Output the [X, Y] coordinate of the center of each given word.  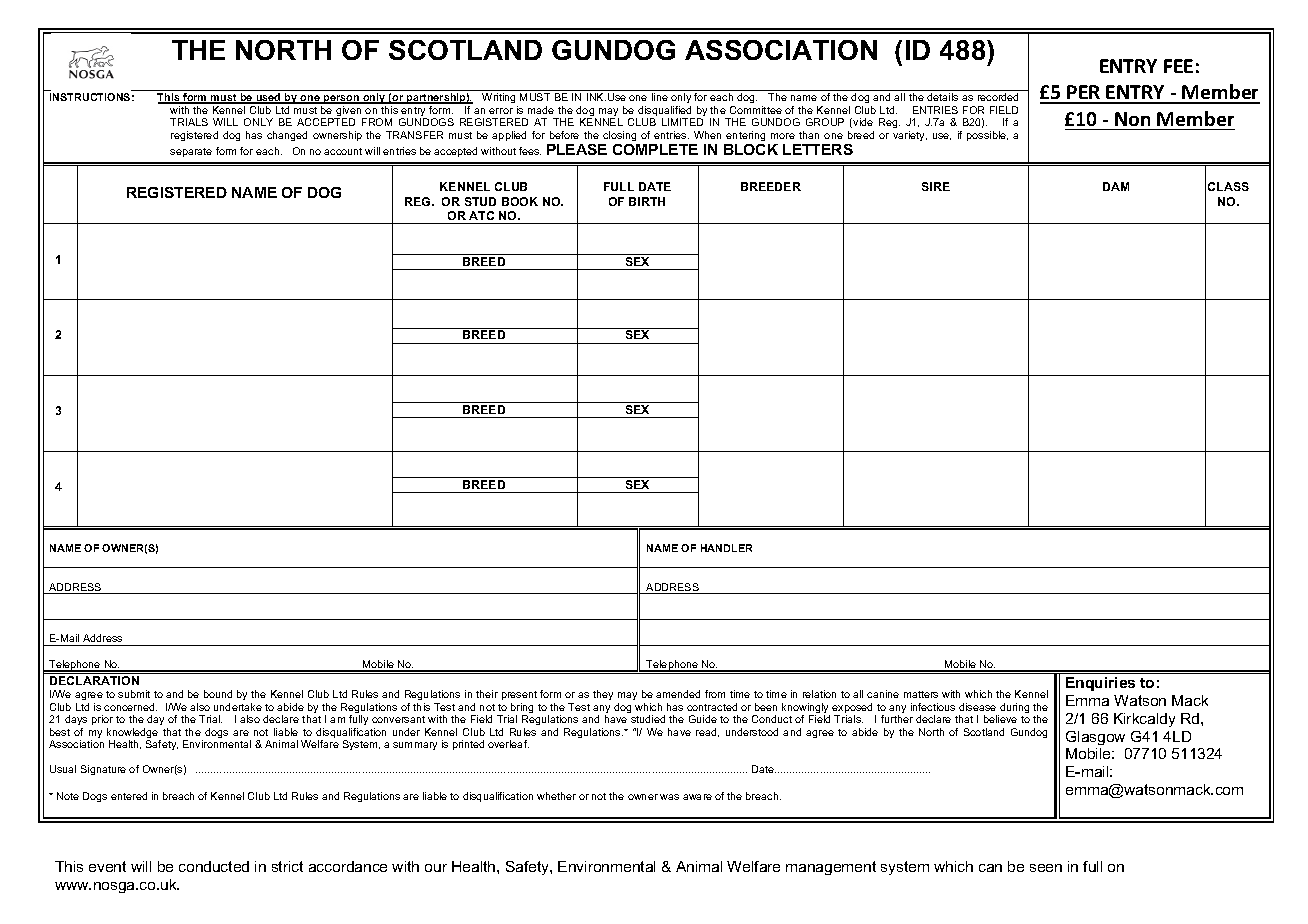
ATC [481, 215]
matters [921, 694]
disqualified [665, 112]
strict [287, 866]
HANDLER [726, 548]
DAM [1116, 186]
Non [1132, 119]
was [669, 797]
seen [1046, 868]
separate [191, 152]
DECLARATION [94, 680]
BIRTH [647, 201]
